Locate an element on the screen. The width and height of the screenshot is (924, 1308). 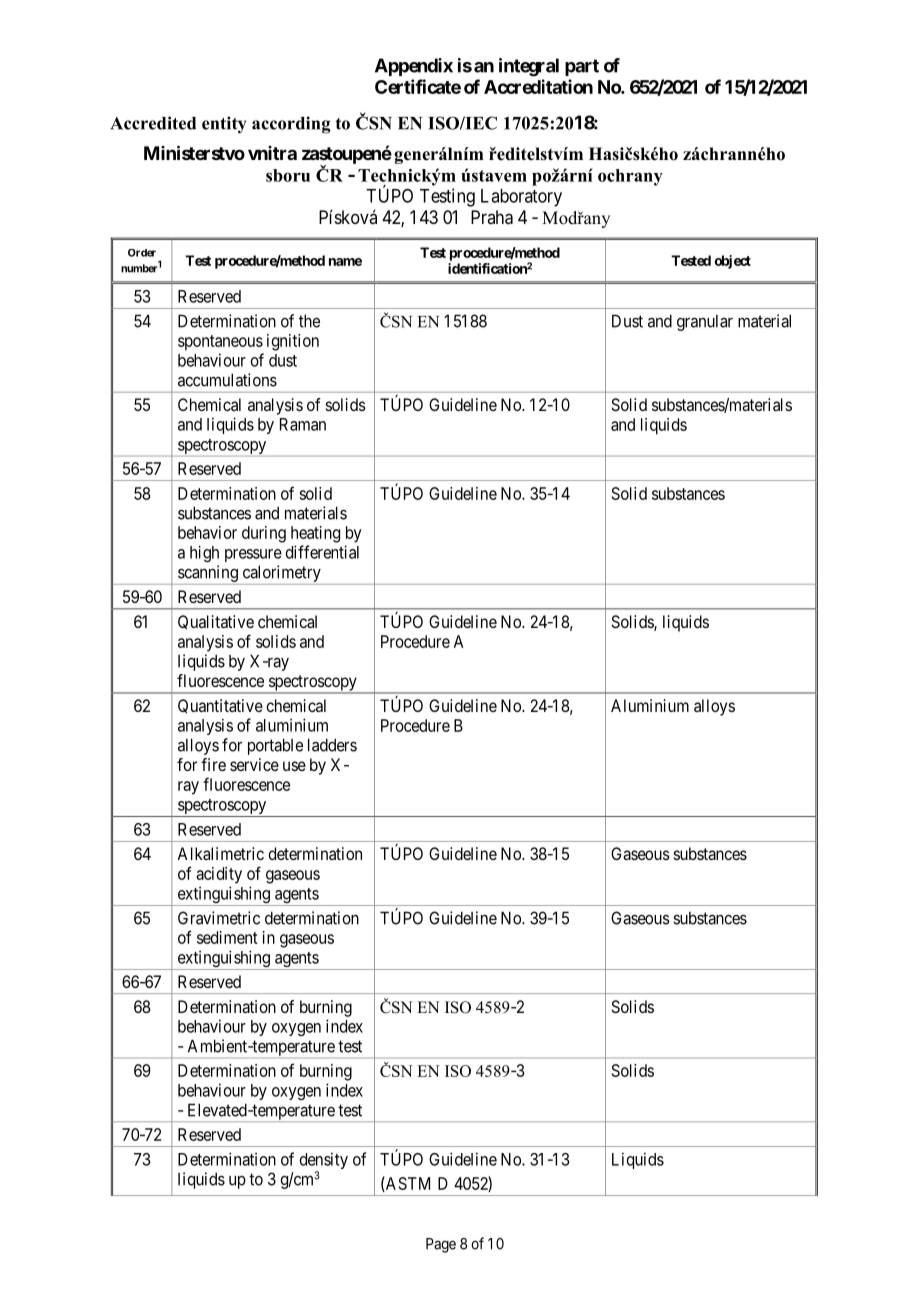
entity is located at coordinates (224, 125).
